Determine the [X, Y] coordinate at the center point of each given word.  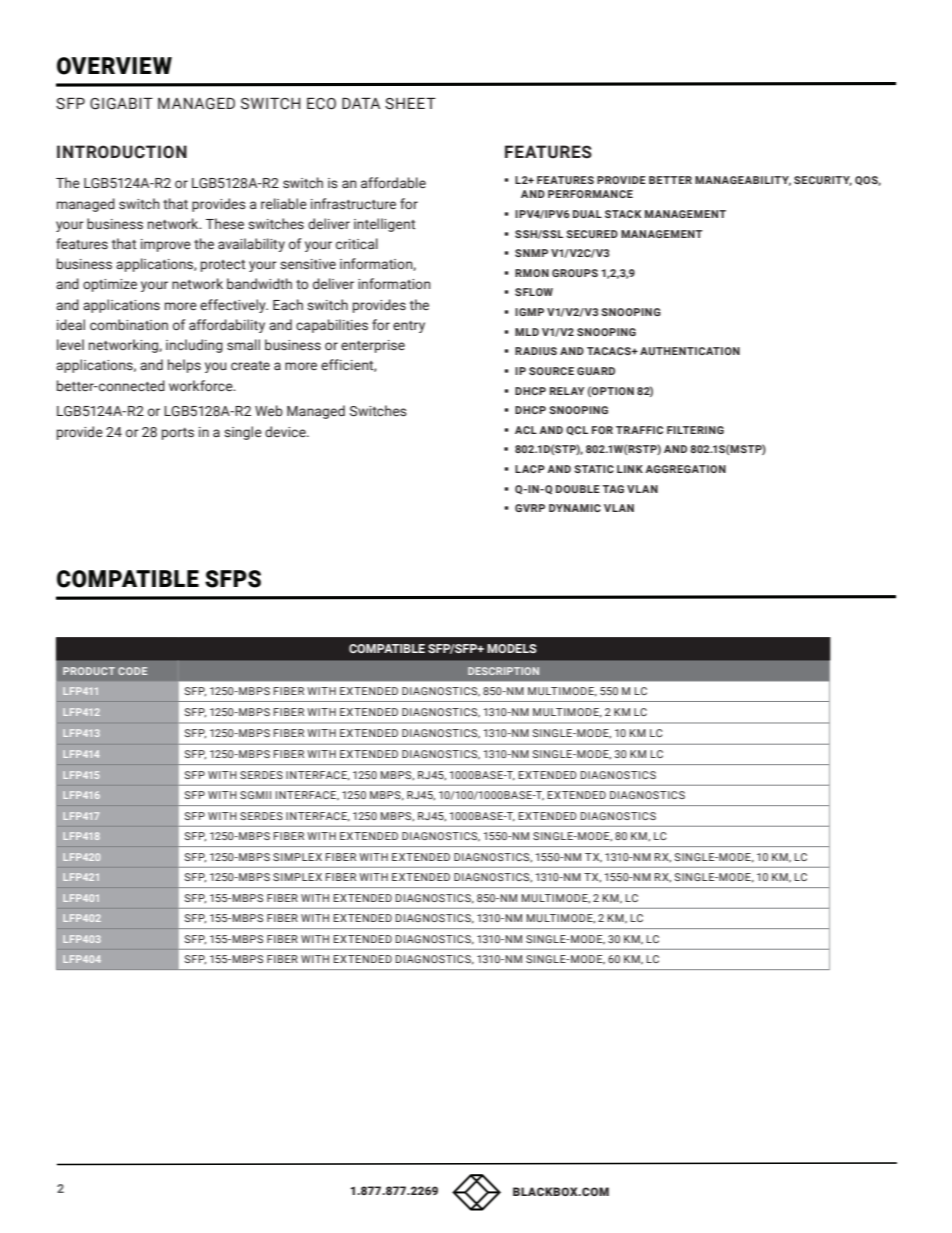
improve [166, 245]
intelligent [384, 225]
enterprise [373, 346]
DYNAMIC [575, 508]
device [286, 431]
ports [178, 434]
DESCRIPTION [503, 671]
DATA [361, 103]
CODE [132, 671]
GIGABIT [121, 103]
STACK [623, 214]
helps [184, 366]
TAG [613, 489]
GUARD [596, 371]
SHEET [410, 103]
